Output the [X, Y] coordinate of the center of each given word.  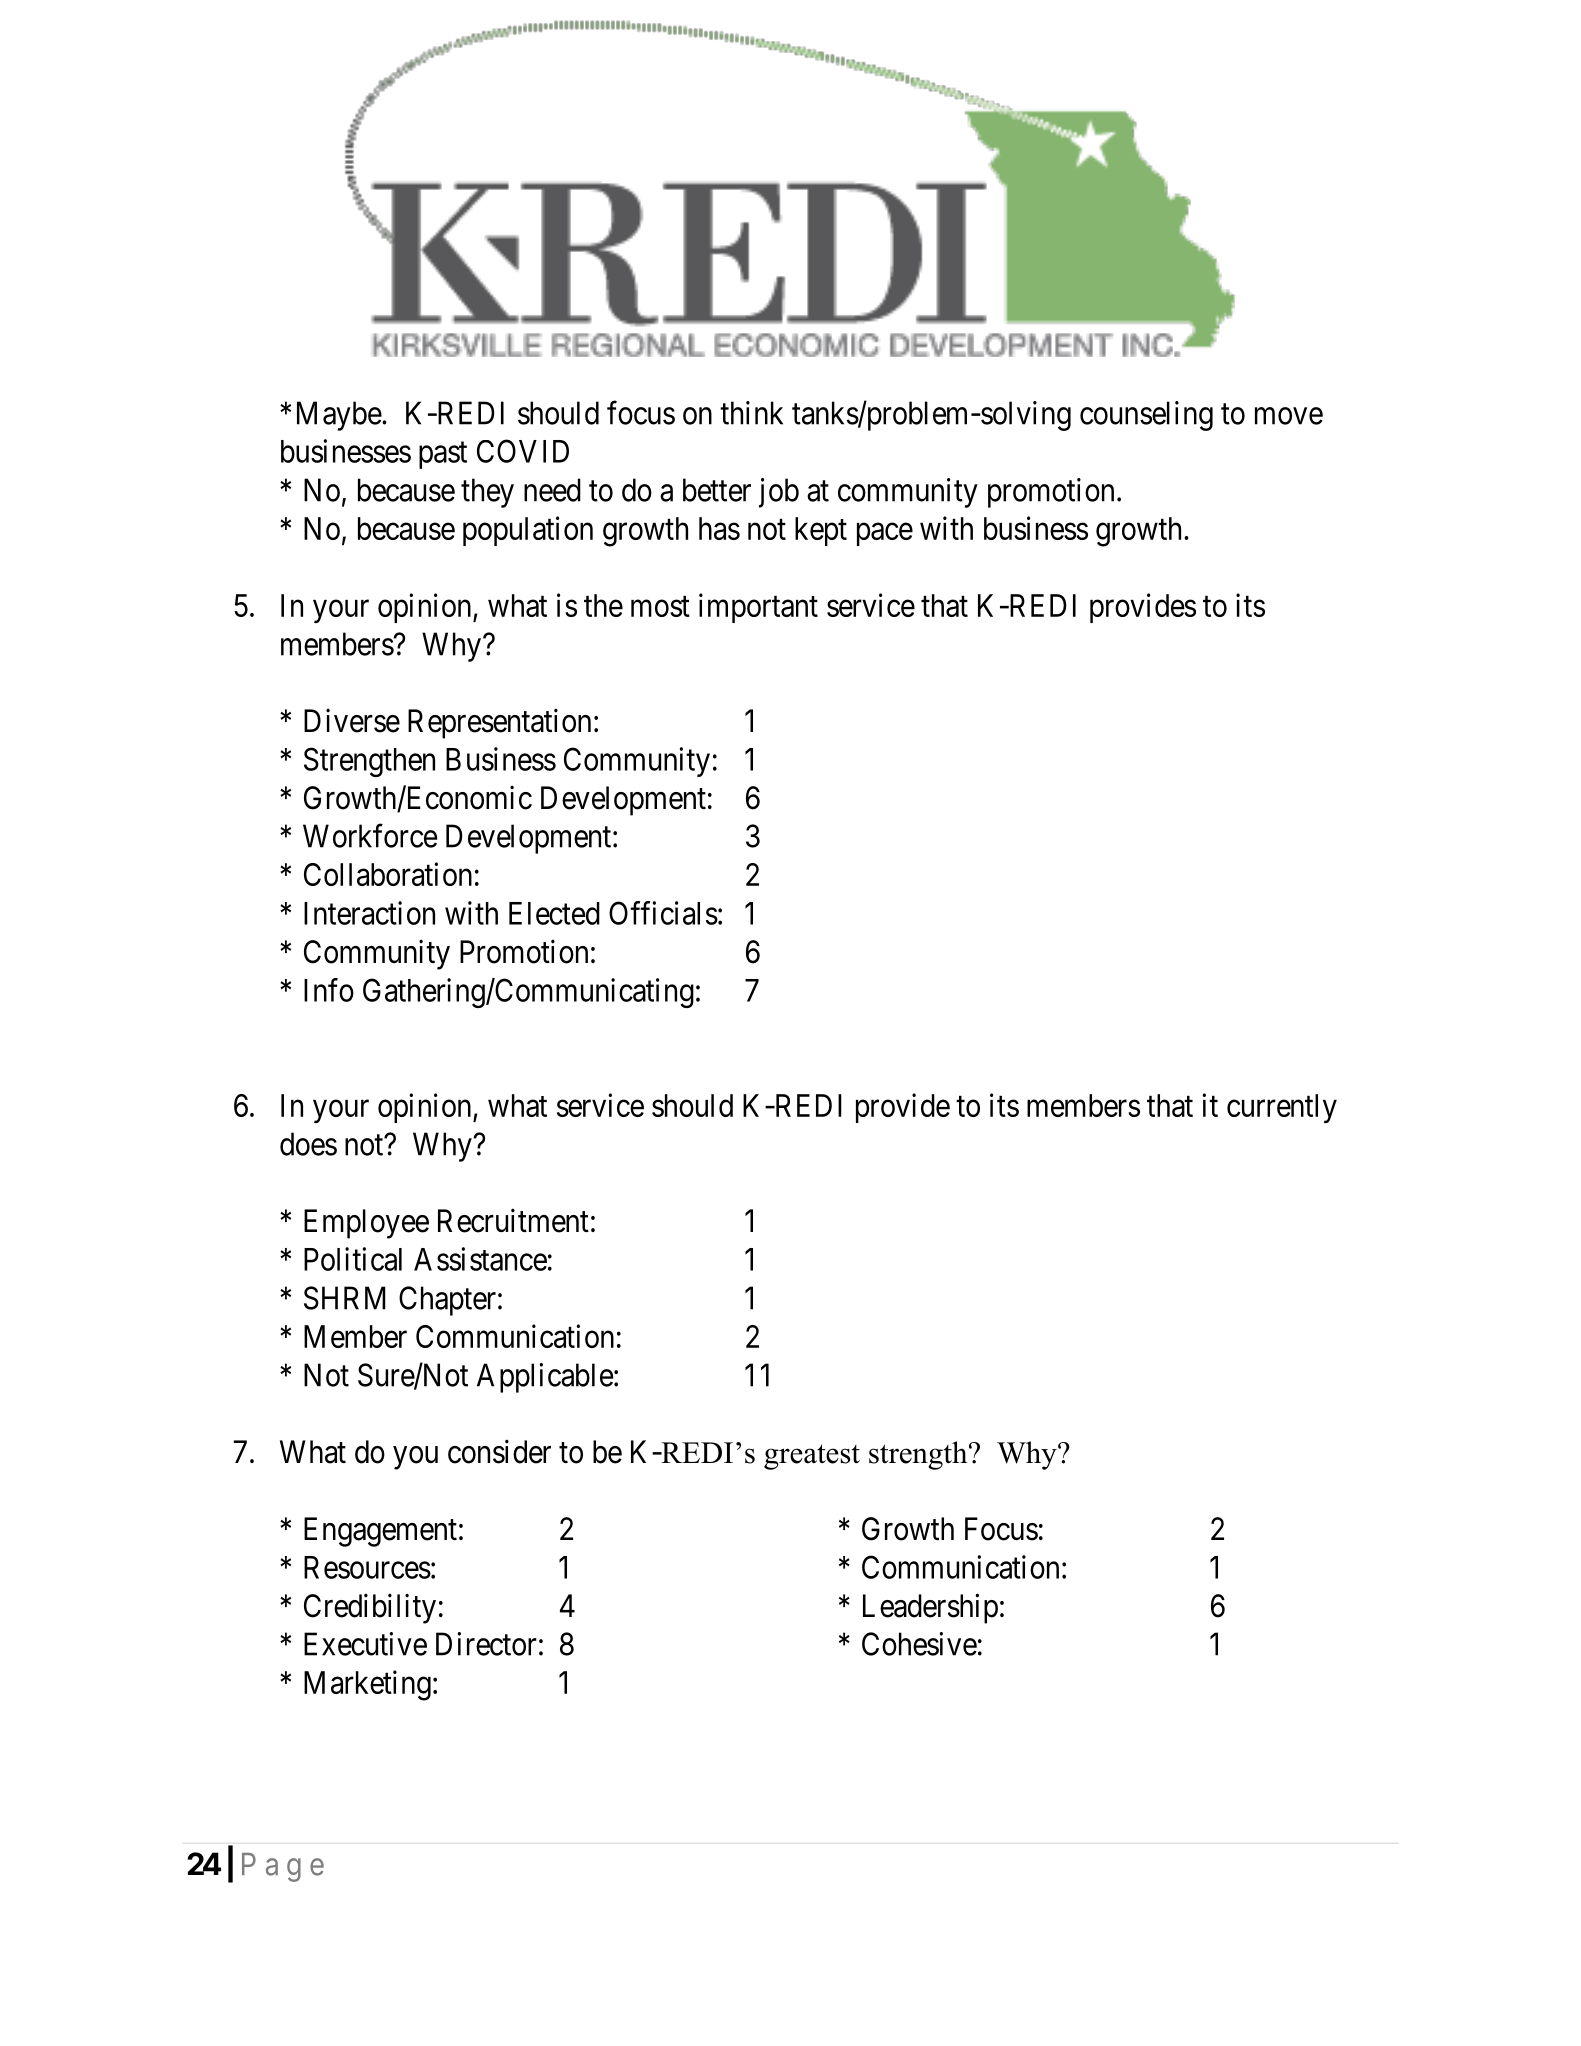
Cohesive [919, 1644]
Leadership [930, 1608]
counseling [1146, 416]
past [443, 455]
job [779, 493]
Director [486, 1644]
